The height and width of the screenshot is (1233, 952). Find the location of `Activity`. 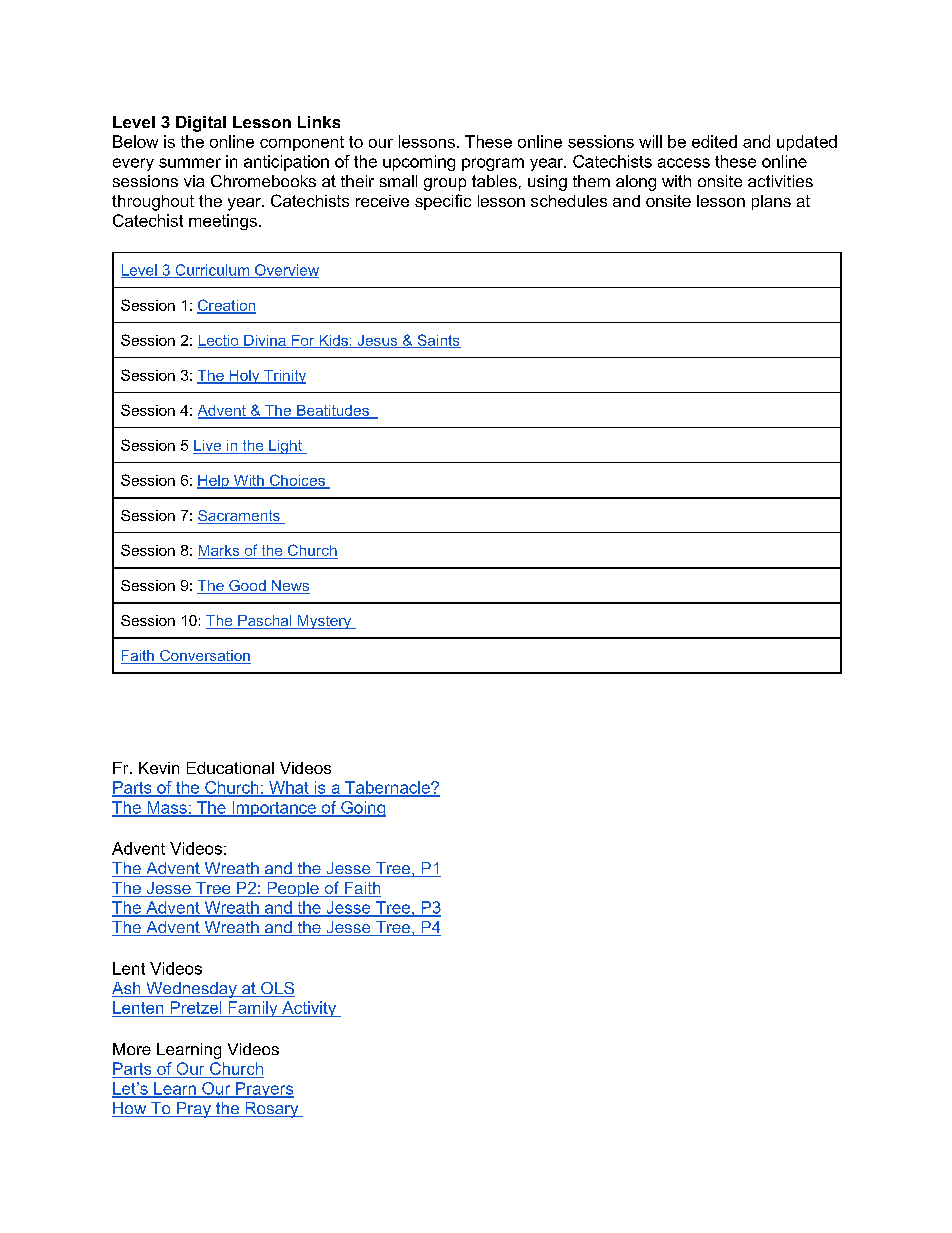

Activity is located at coordinates (309, 1009).
